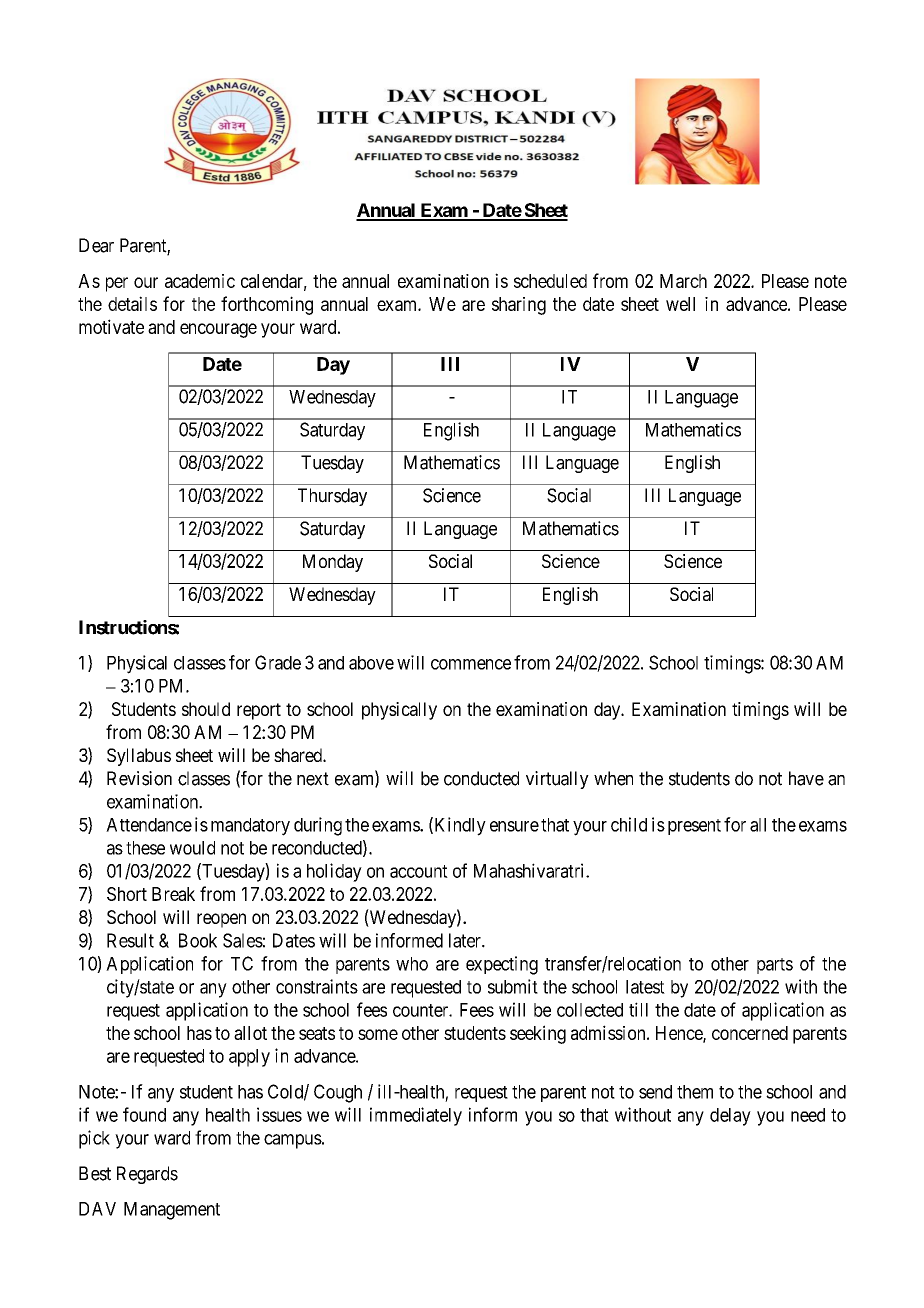  Describe the element at coordinates (147, 1175) in the image. I see `Regards` at that location.
